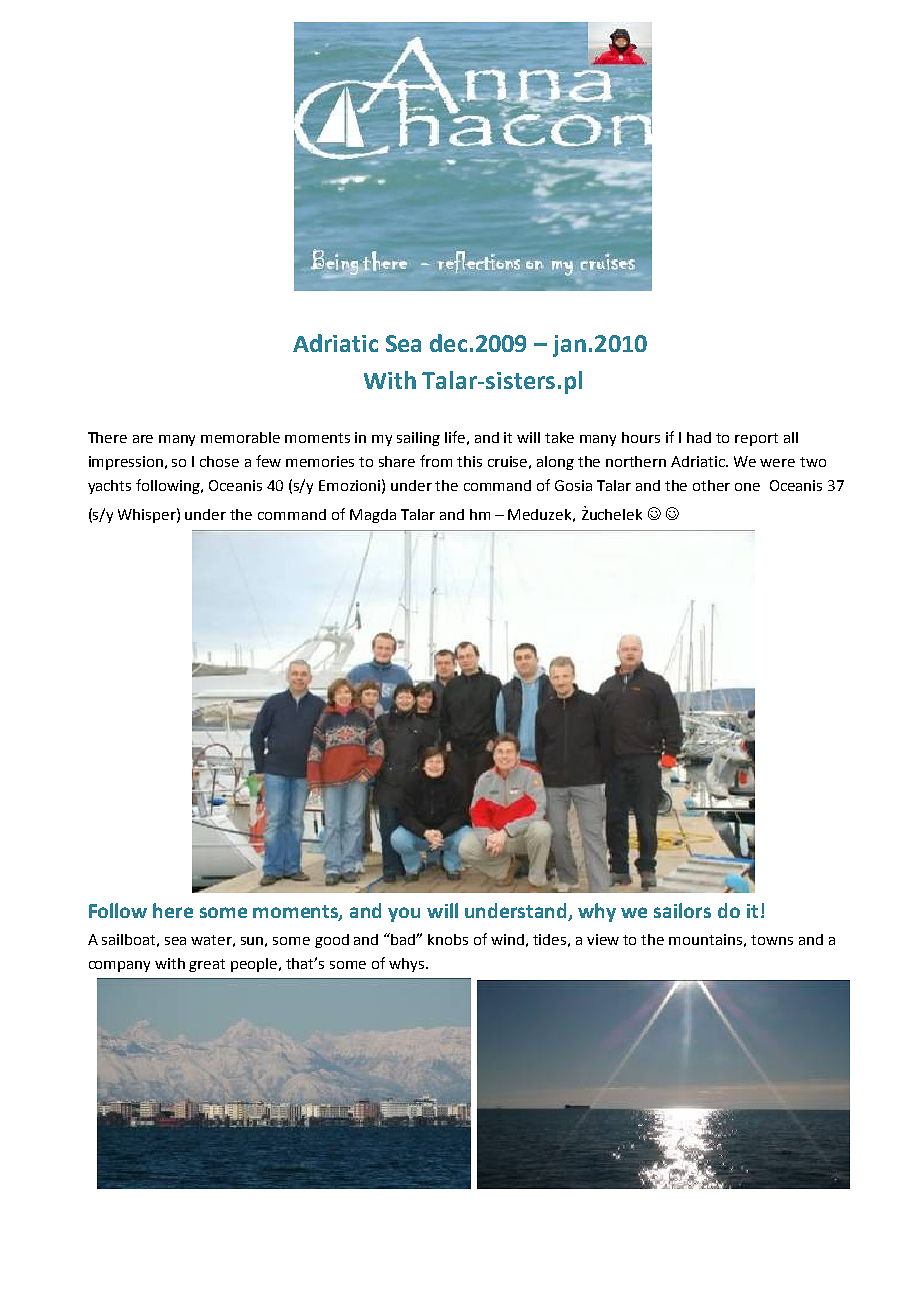  What do you see at coordinates (373, 516) in the screenshot?
I see `Magda` at bounding box center [373, 516].
